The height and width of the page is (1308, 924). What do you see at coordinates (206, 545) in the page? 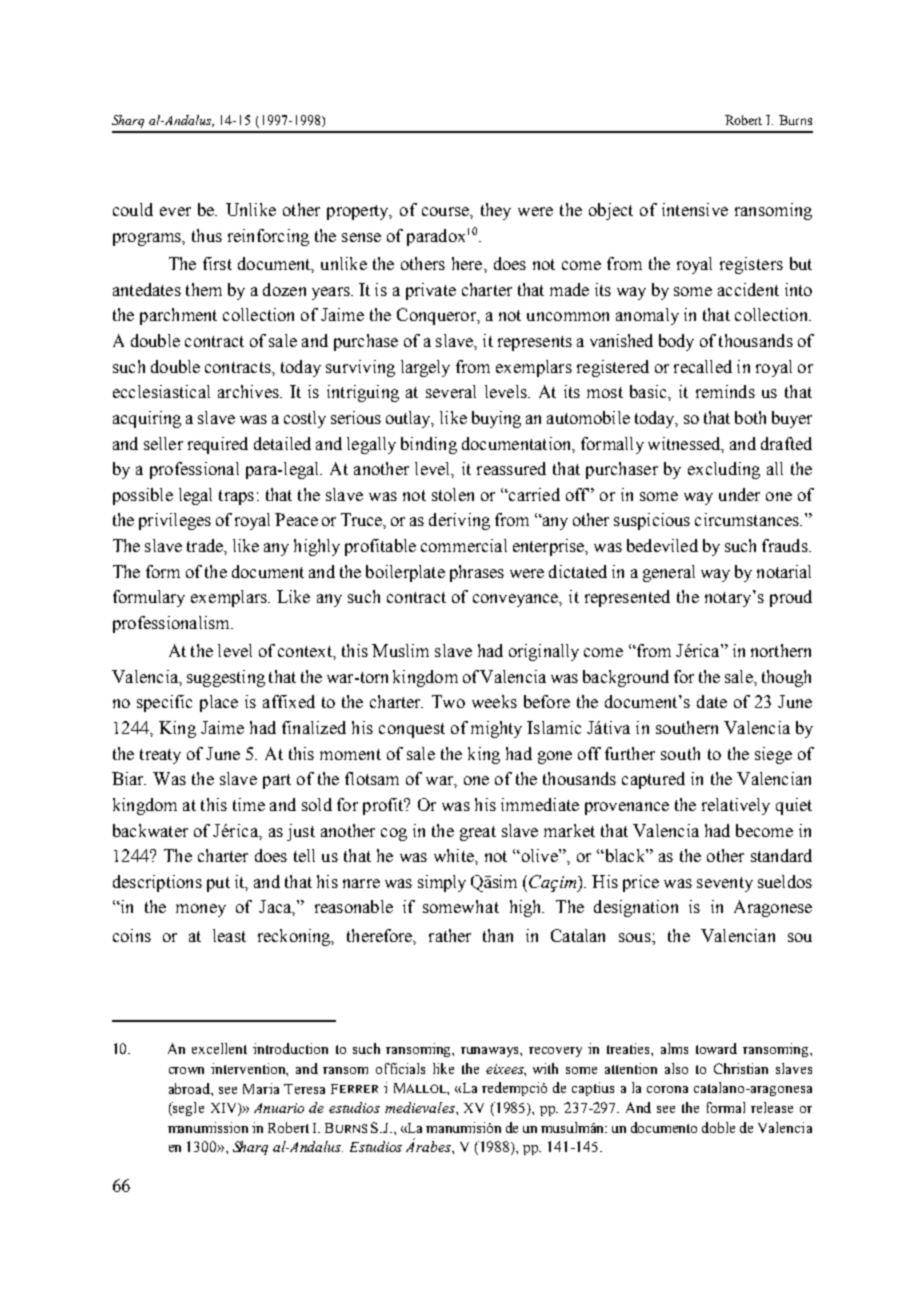
I see `trade` at bounding box center [206, 545].
